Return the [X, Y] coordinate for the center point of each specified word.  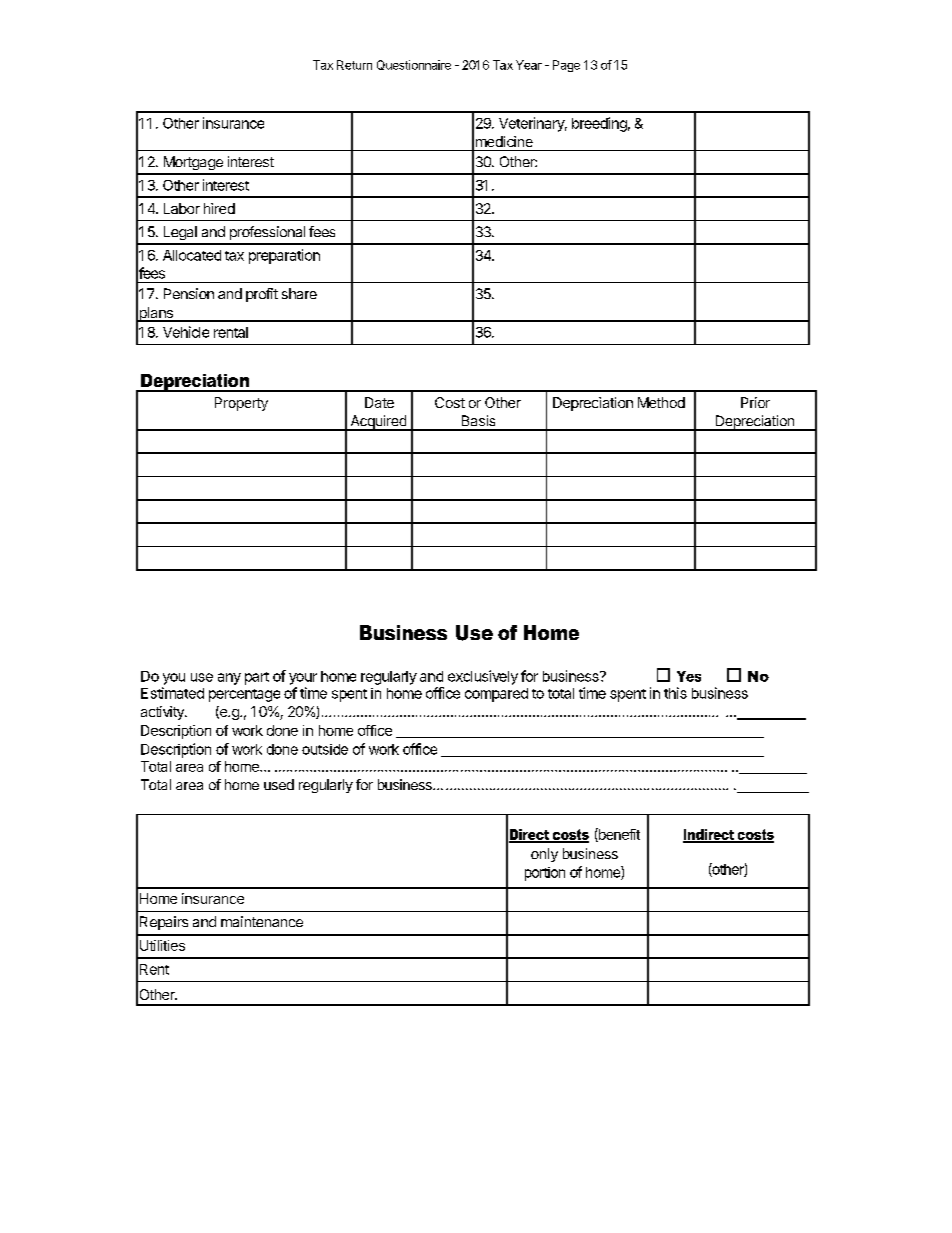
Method [661, 402]
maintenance [262, 921]
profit [262, 295]
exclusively [483, 677]
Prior [755, 402]
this [675, 693]
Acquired [378, 423]
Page [566, 66]
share [299, 293]
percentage [244, 695]
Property [241, 404]
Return [354, 65]
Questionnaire [414, 65]
